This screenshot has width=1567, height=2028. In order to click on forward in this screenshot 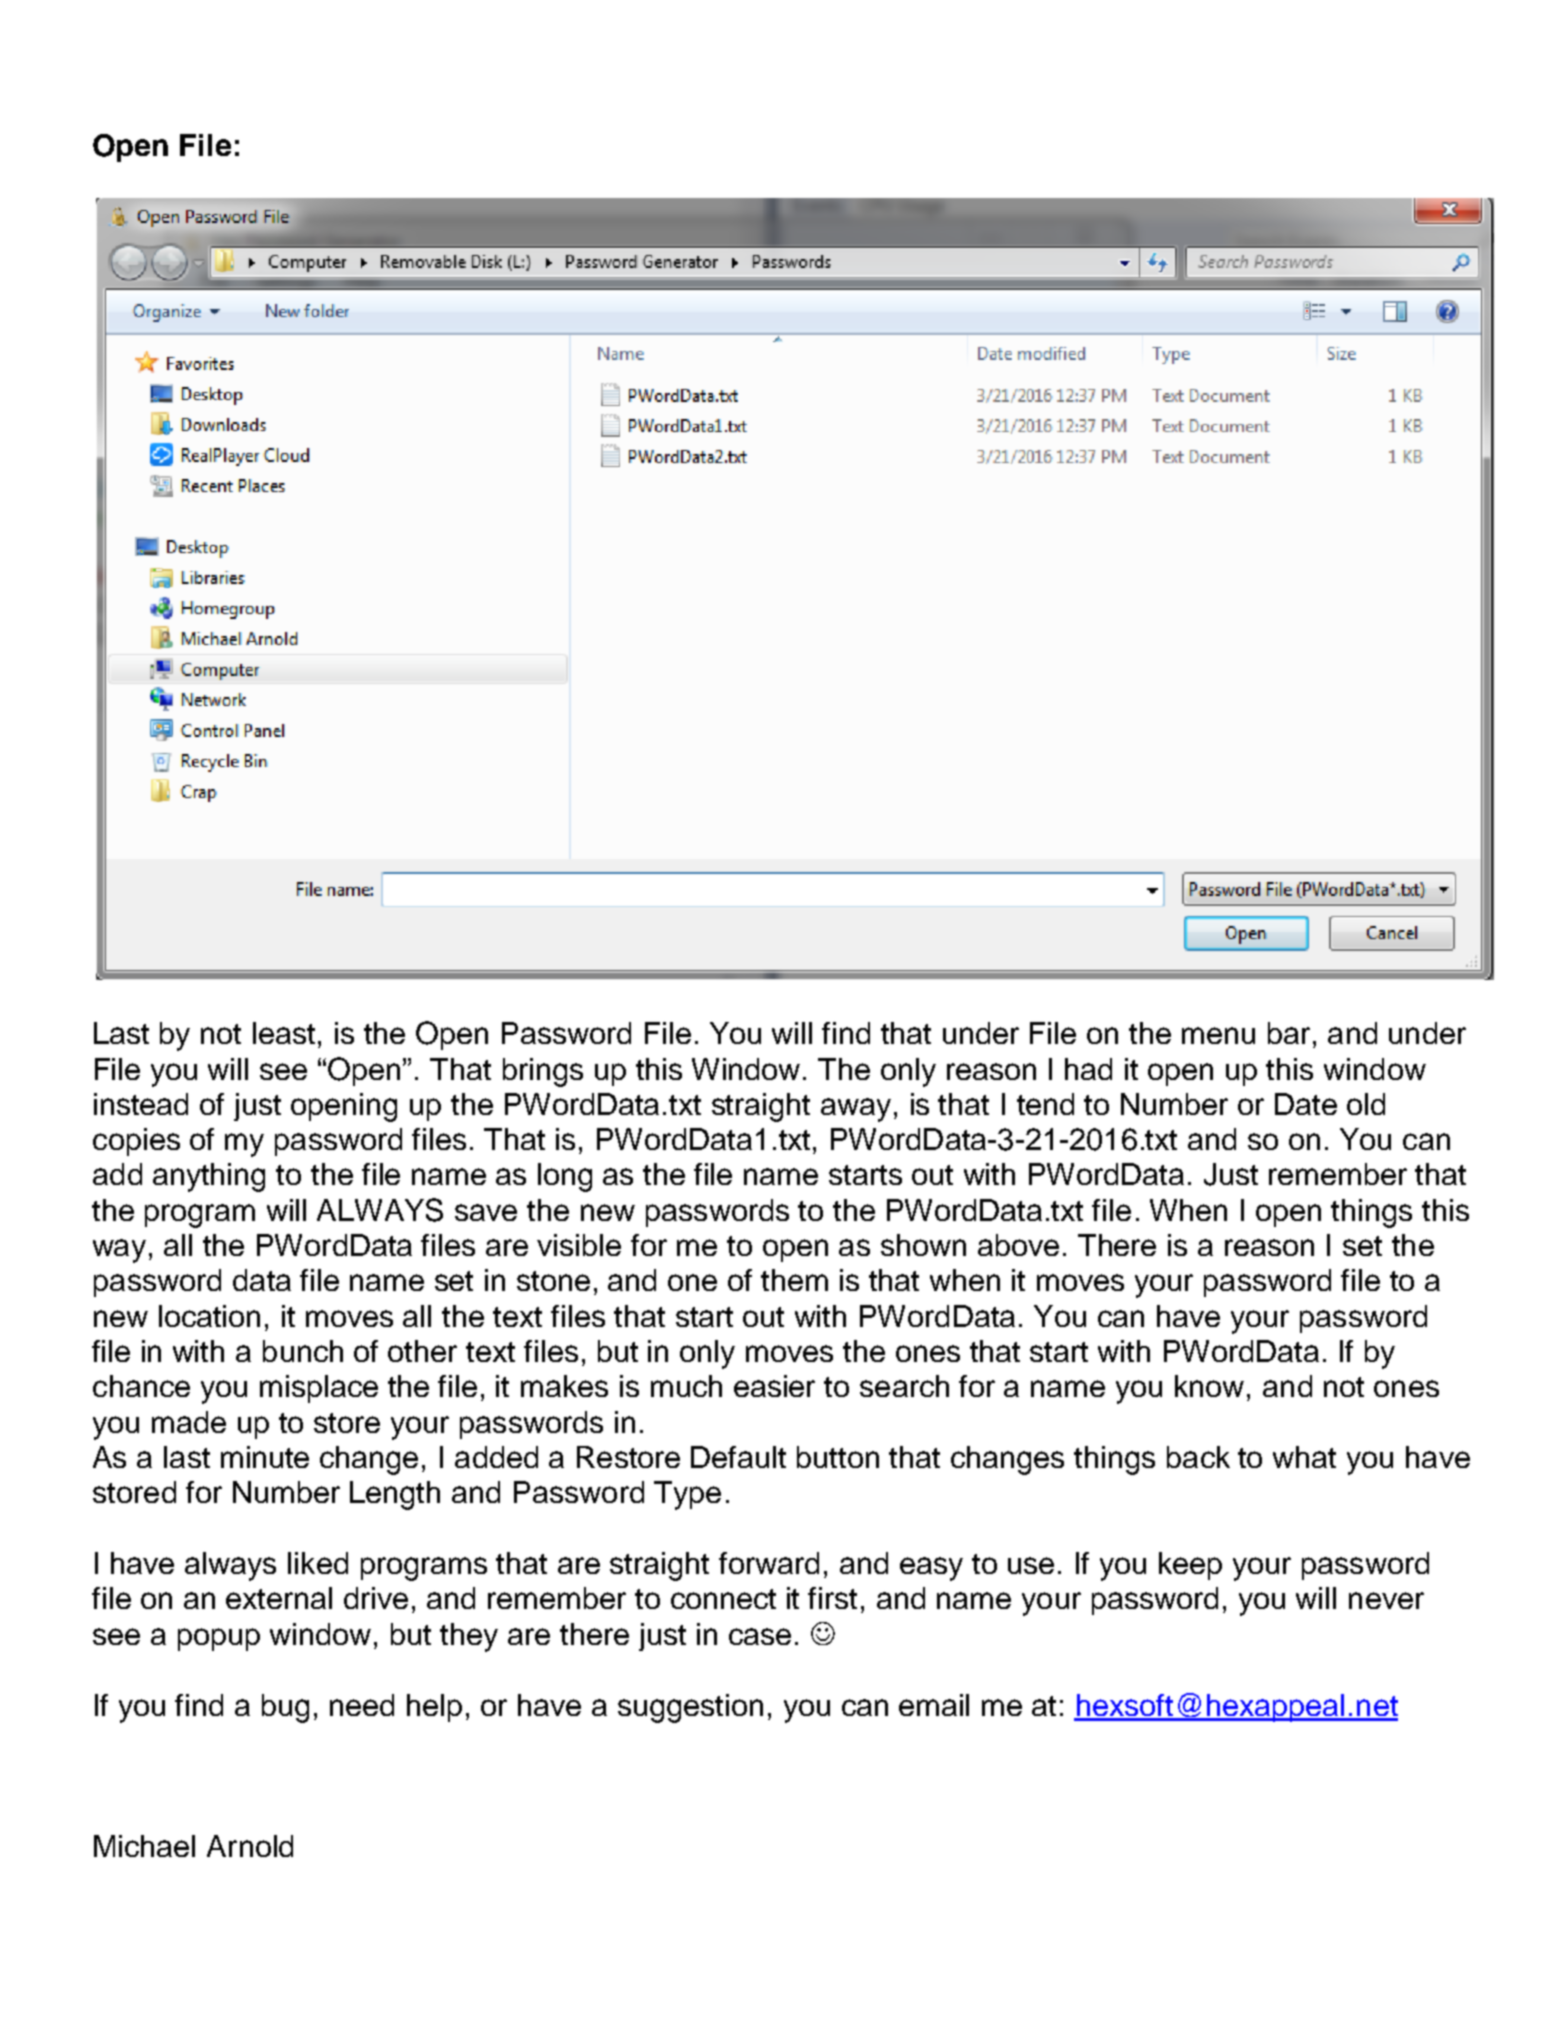, I will do `click(769, 1563)`.
